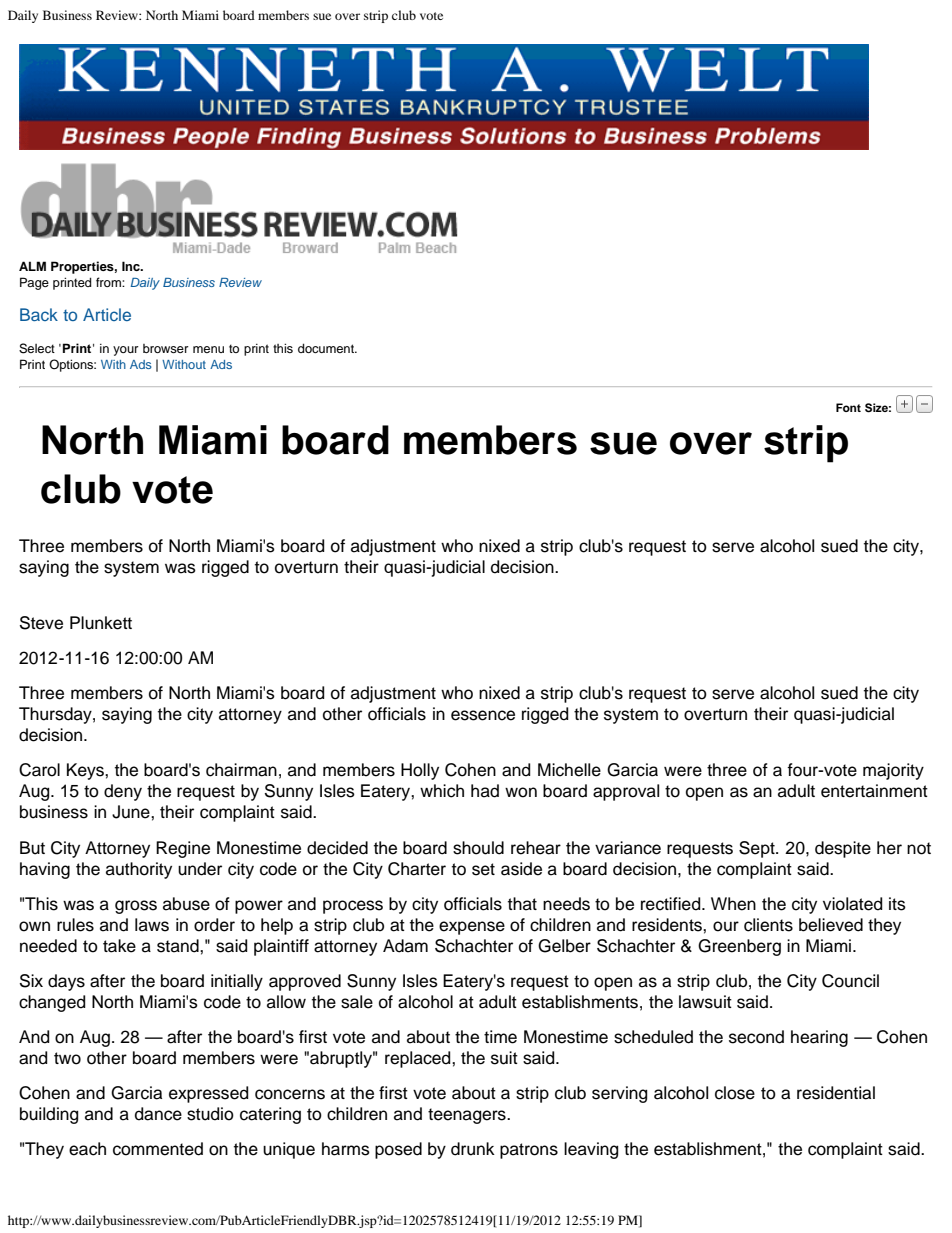  I want to click on believed, so click(831, 925).
